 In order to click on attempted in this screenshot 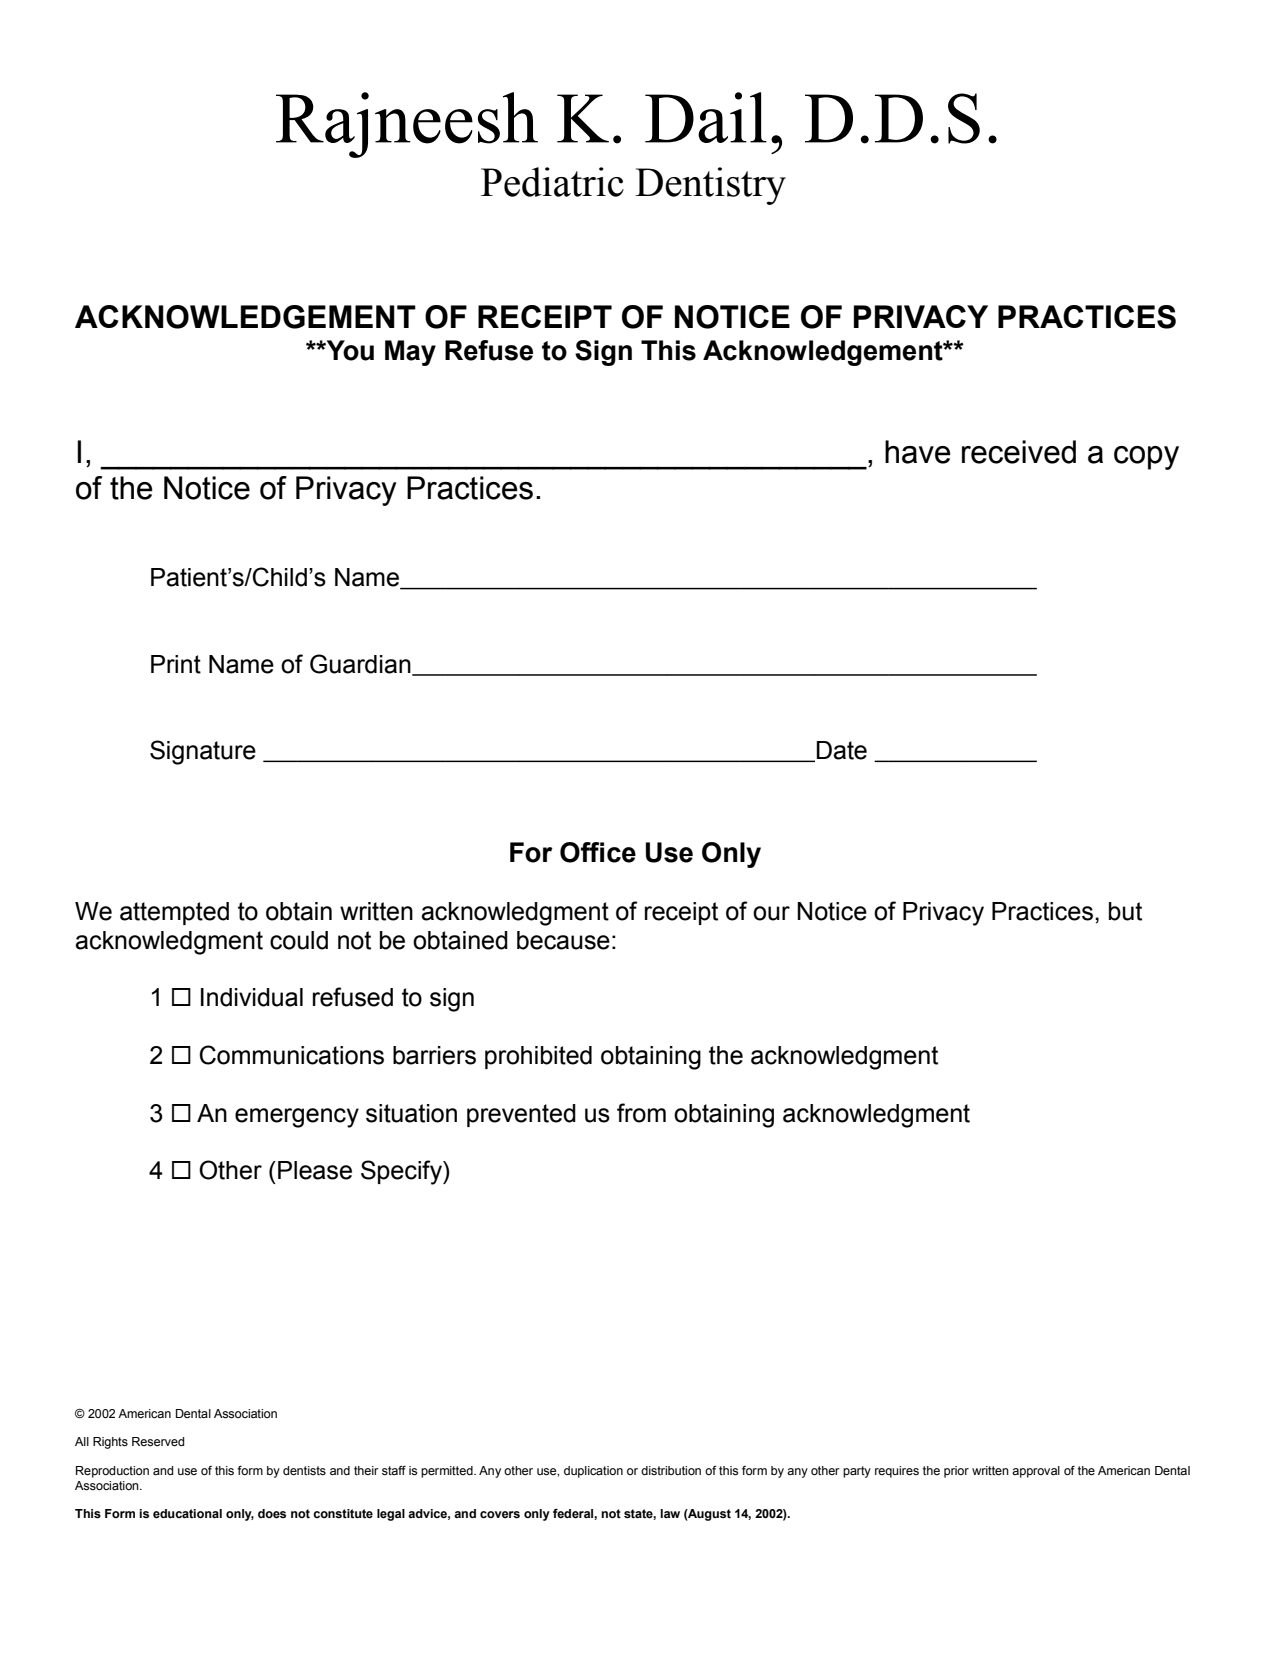, I will do `click(174, 913)`.
